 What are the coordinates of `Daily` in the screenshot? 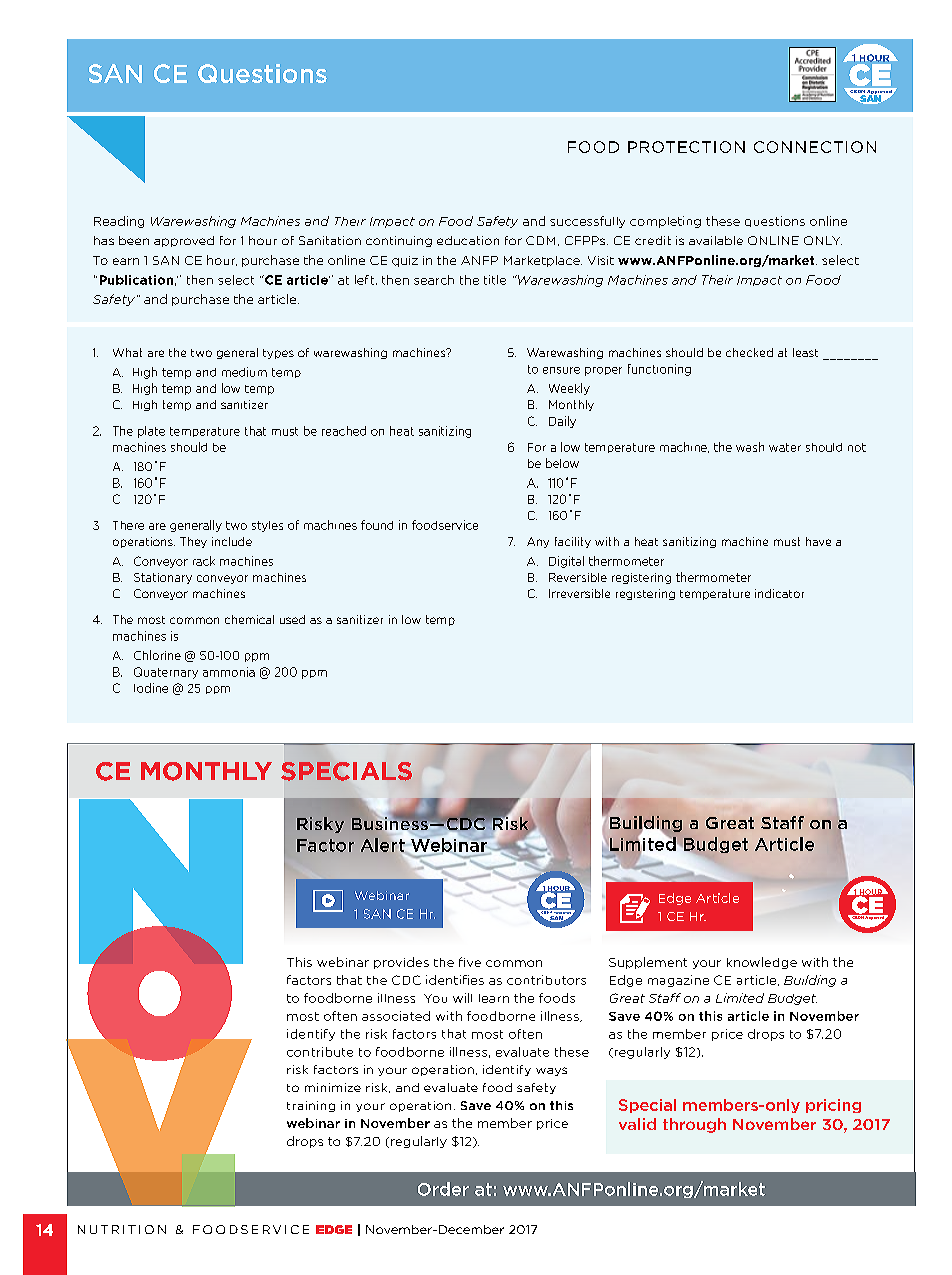 It's located at (562, 422).
